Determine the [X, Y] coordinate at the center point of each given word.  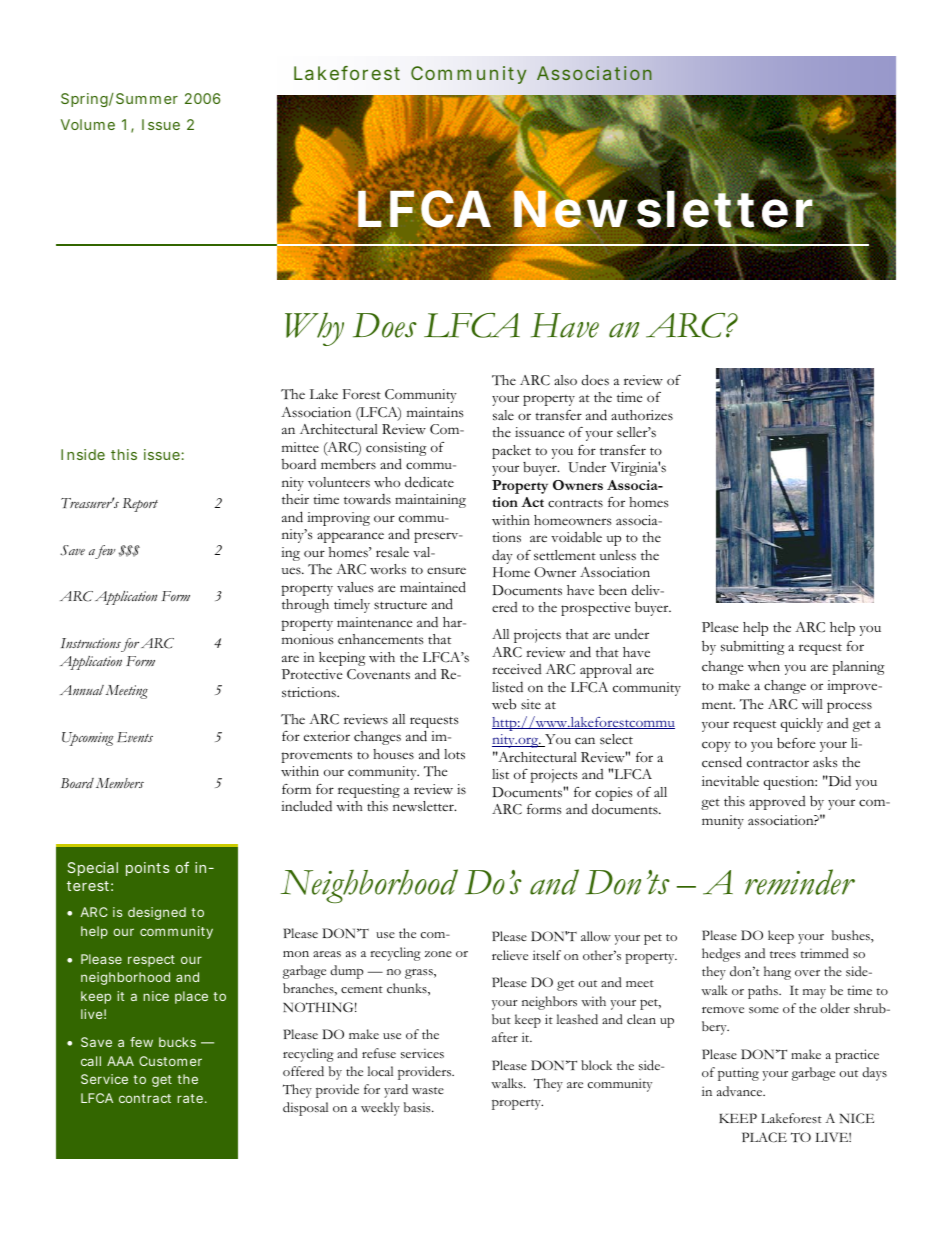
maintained [433, 587]
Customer [170, 1061]
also [565, 380]
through [305, 606]
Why [314, 329]
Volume [88, 124]
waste [428, 1091]
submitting [753, 648]
